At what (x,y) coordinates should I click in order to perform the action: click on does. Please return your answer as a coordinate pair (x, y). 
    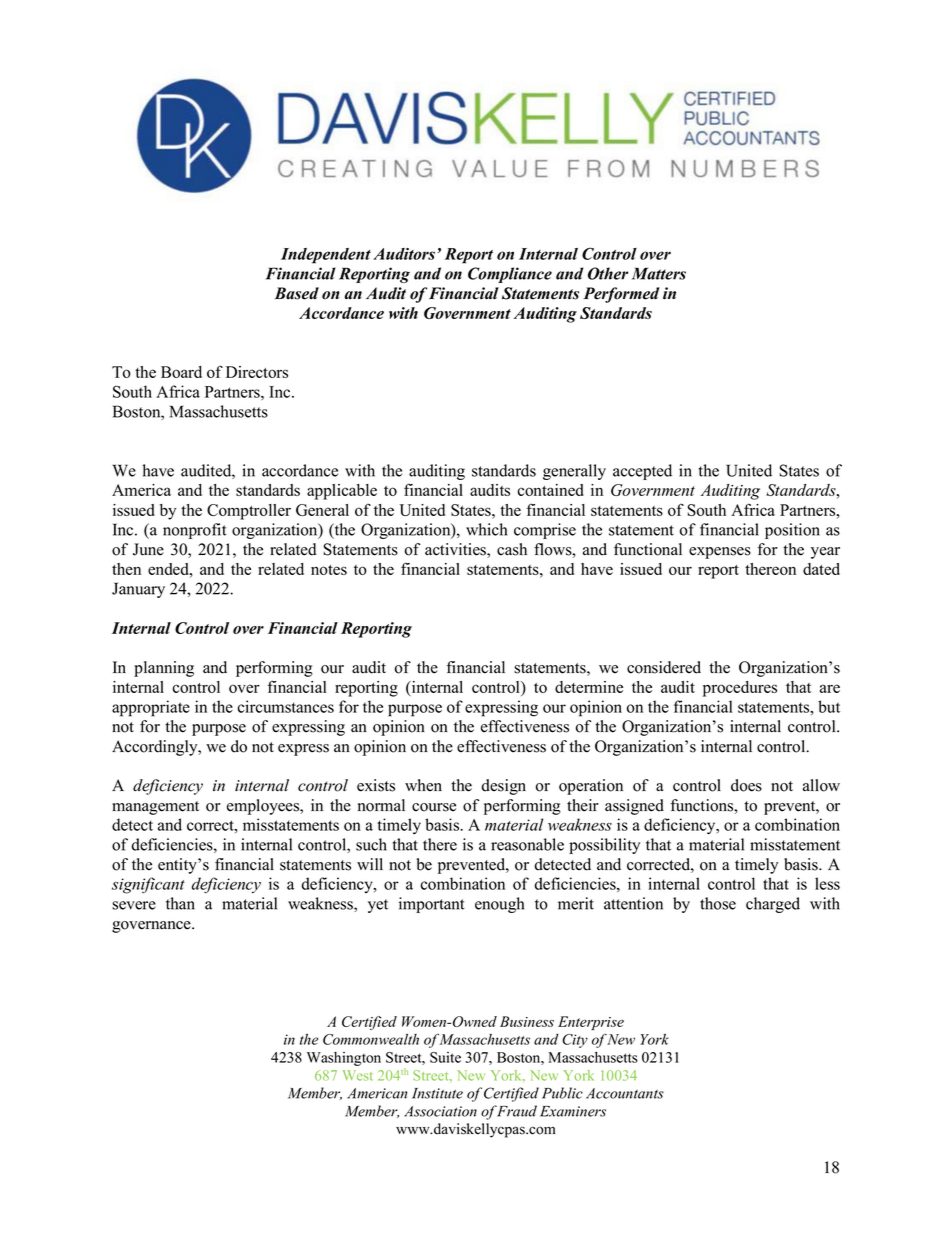
    Looking at the image, I should click on (746, 785).
